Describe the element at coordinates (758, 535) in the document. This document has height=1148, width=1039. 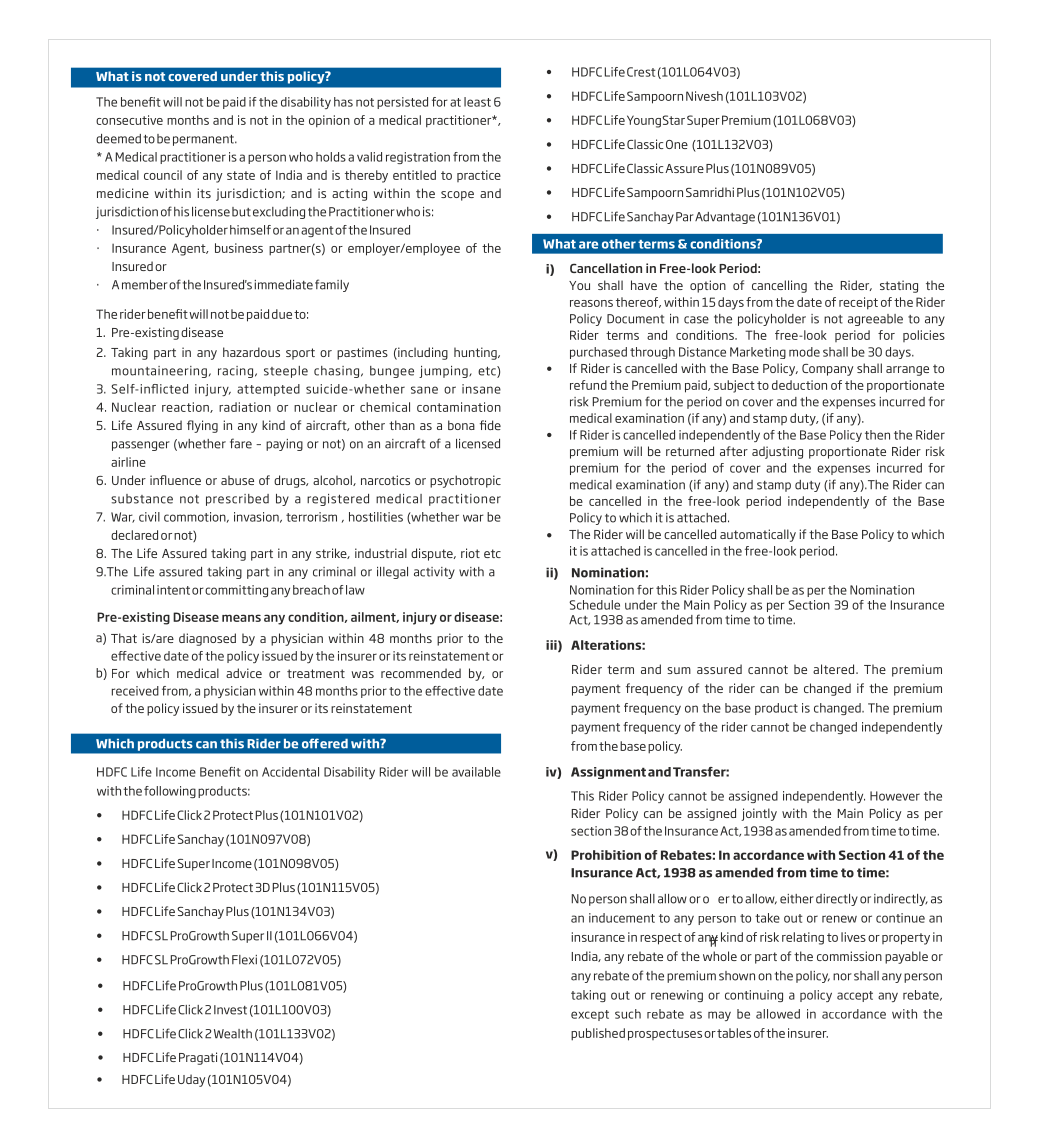
I see `automatically` at that location.
